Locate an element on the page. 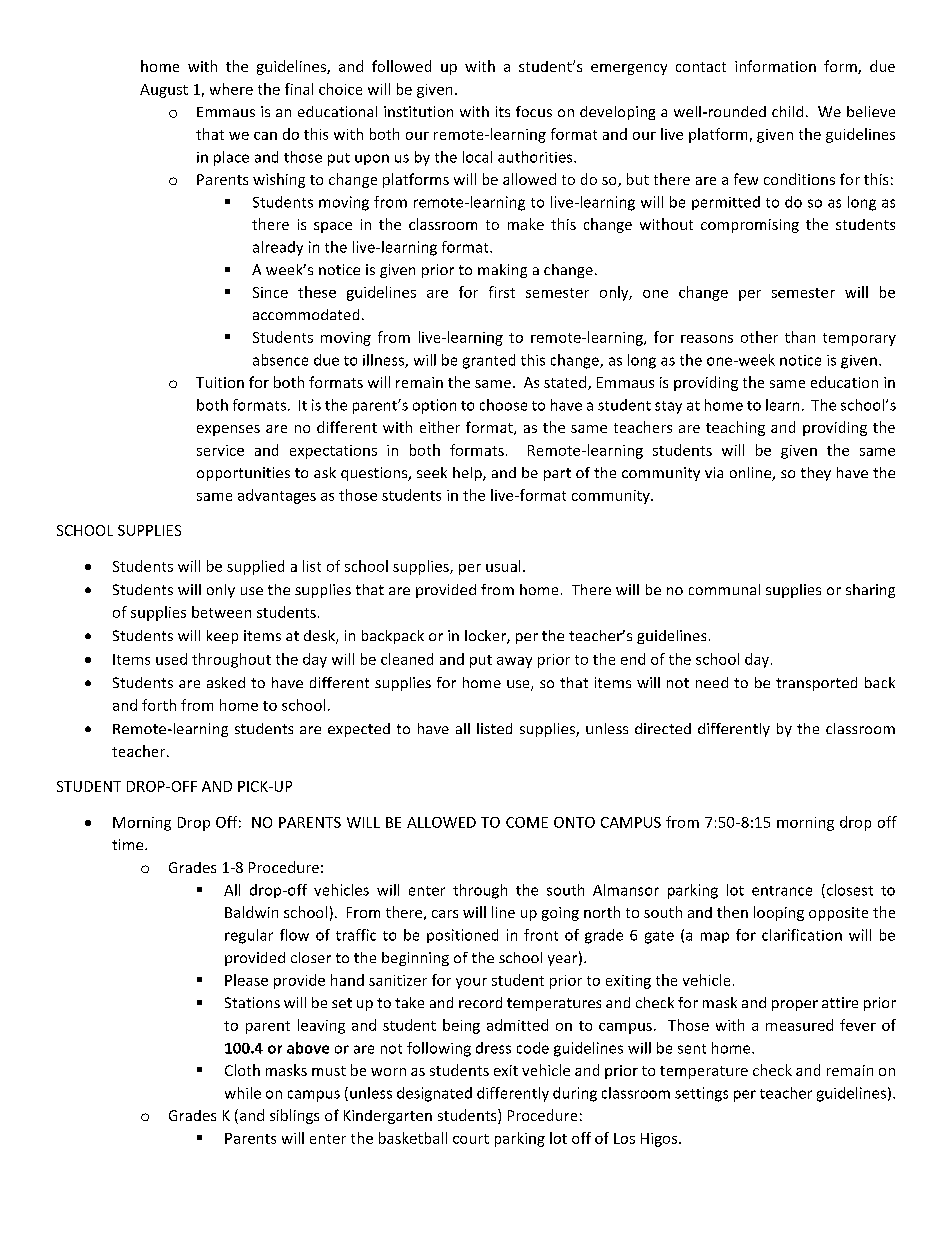 The width and height of the image is (952, 1233). Baldwin is located at coordinates (251, 912).
